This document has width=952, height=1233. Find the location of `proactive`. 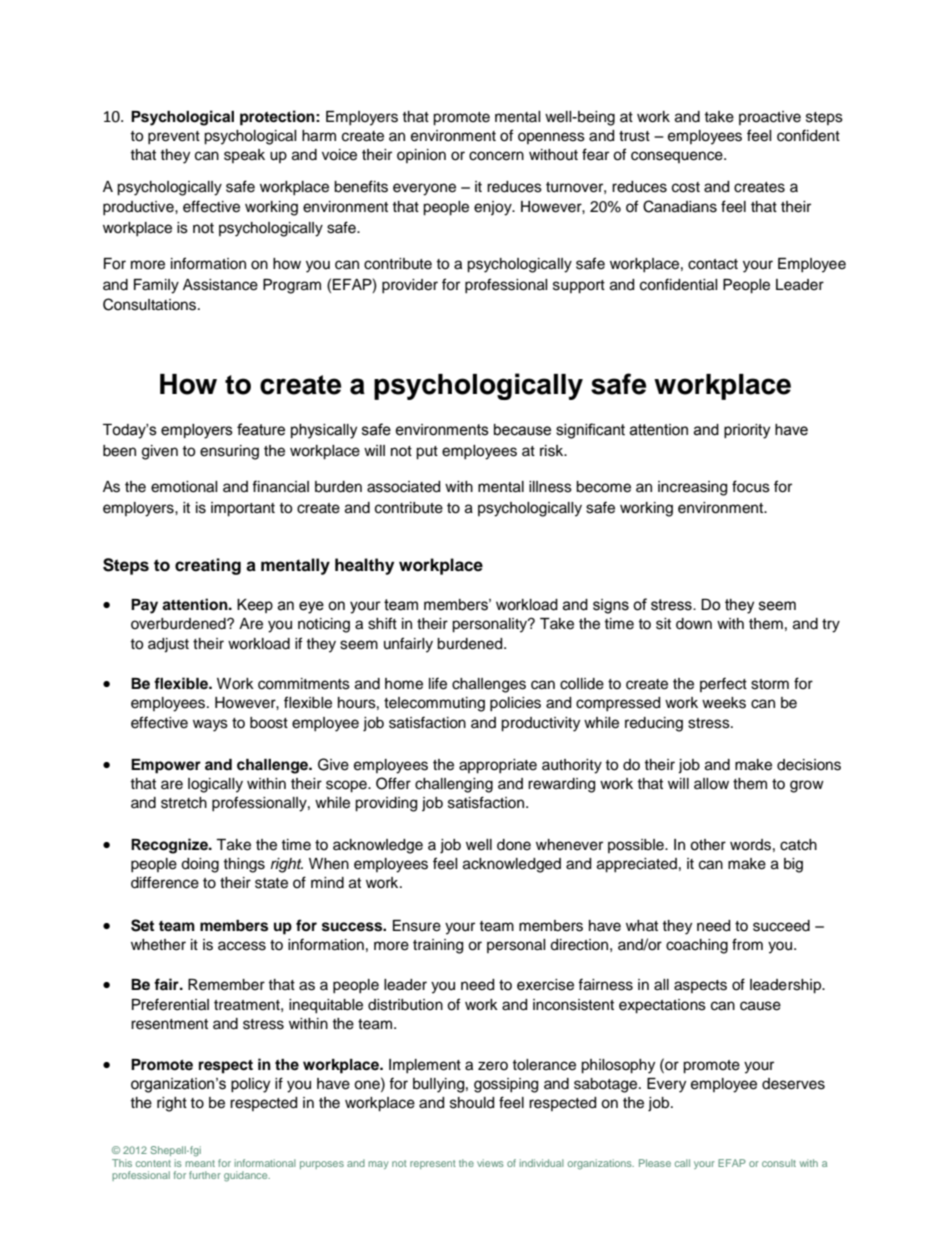

proactive is located at coordinates (770, 118).
